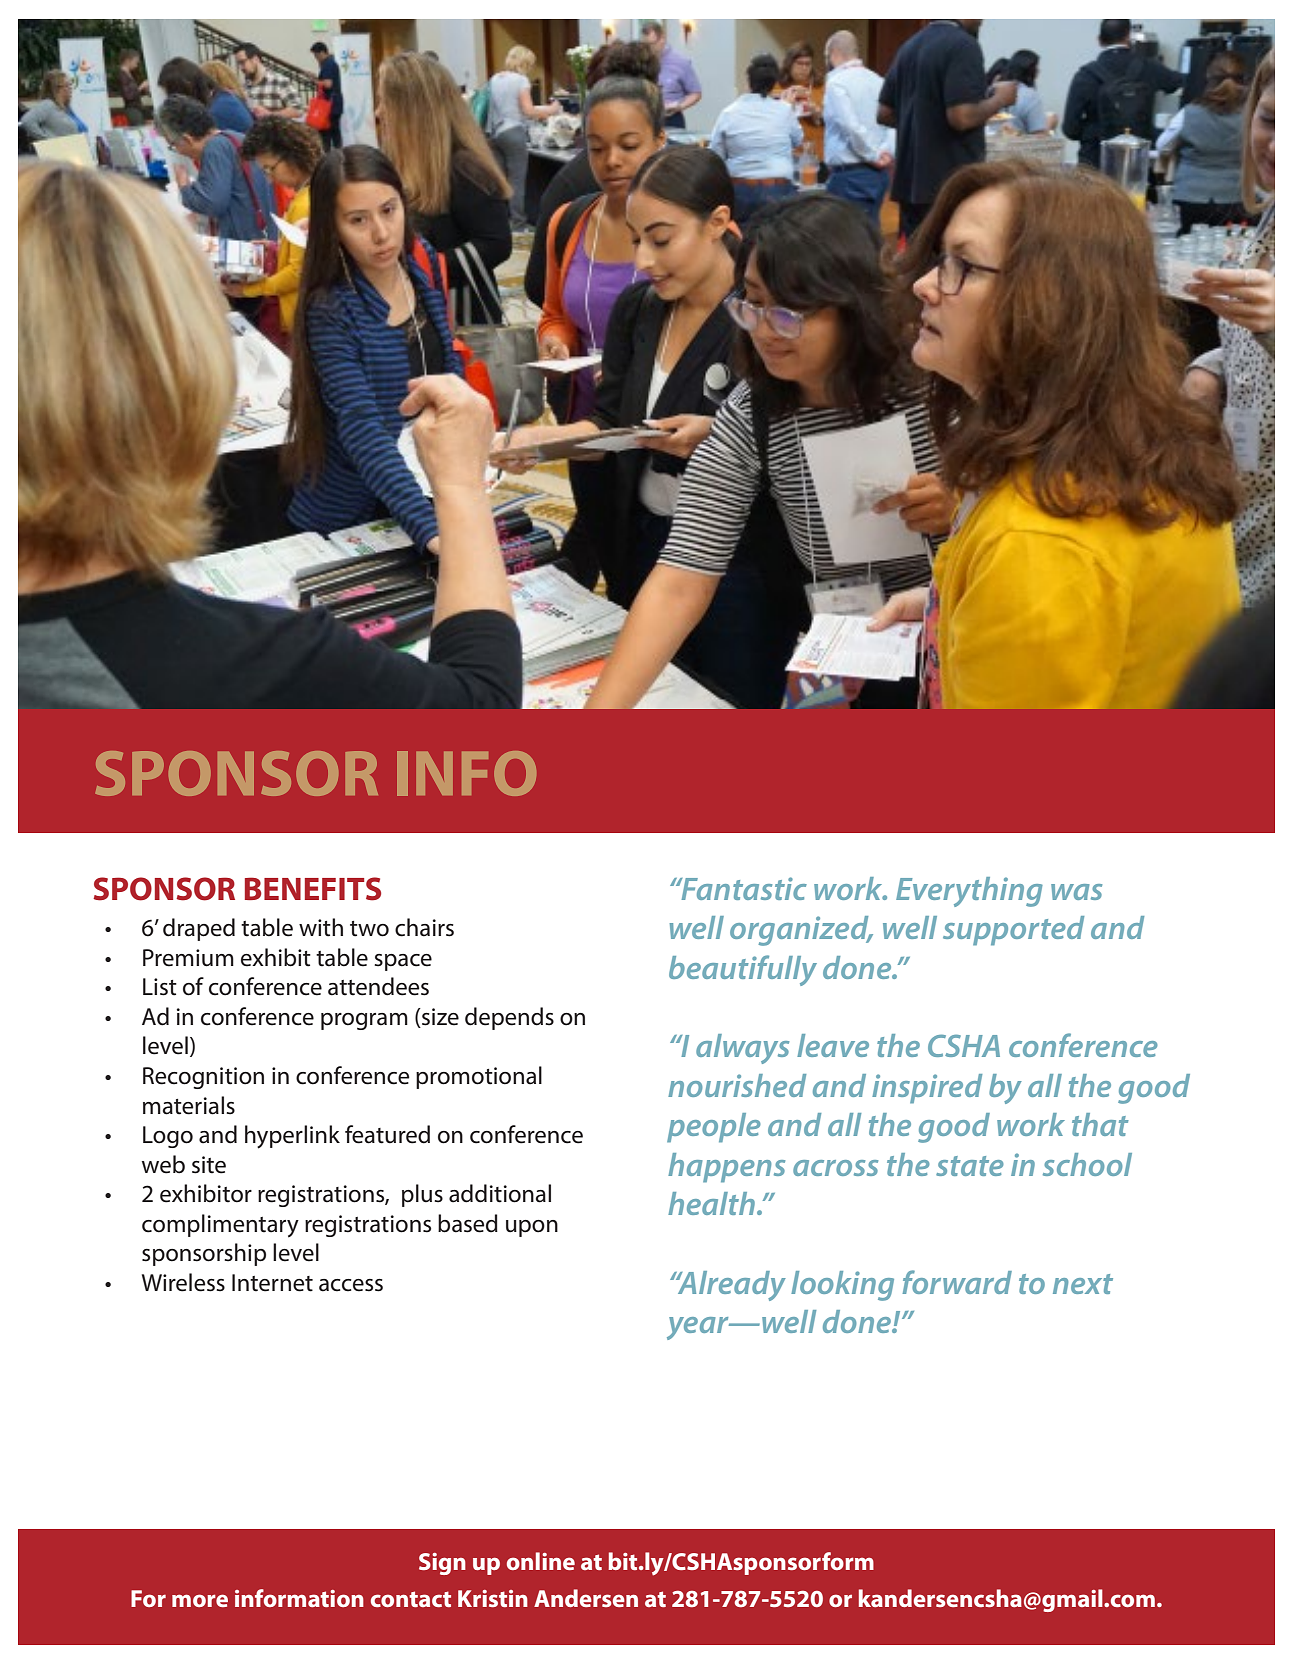  Describe the element at coordinates (541, 1561) in the screenshot. I see `online` at that location.
